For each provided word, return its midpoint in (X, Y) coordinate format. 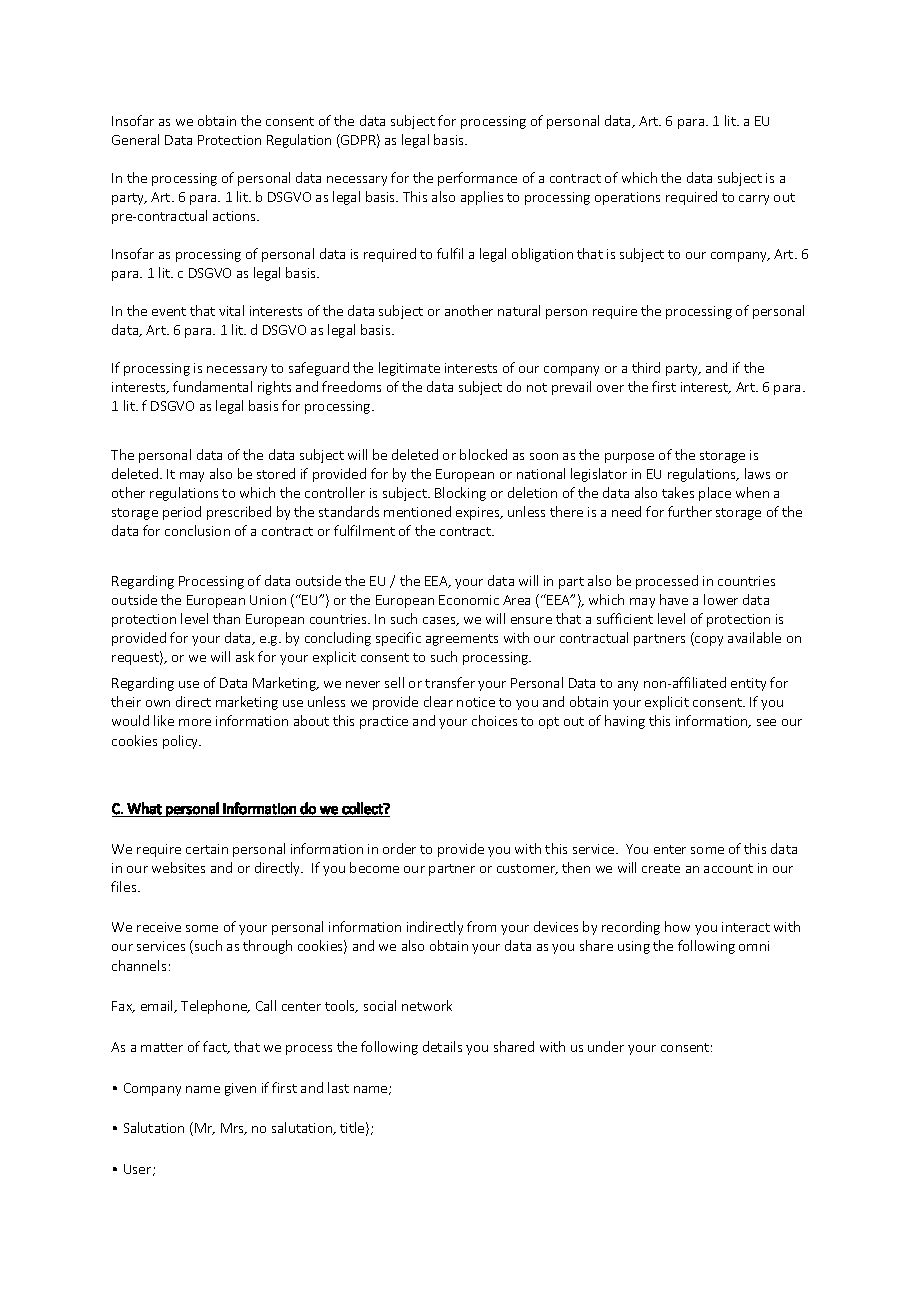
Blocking (460, 494)
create (661, 868)
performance (477, 179)
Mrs (233, 1129)
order (399, 848)
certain (207, 849)
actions (236, 216)
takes (678, 492)
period (182, 513)
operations (627, 198)
